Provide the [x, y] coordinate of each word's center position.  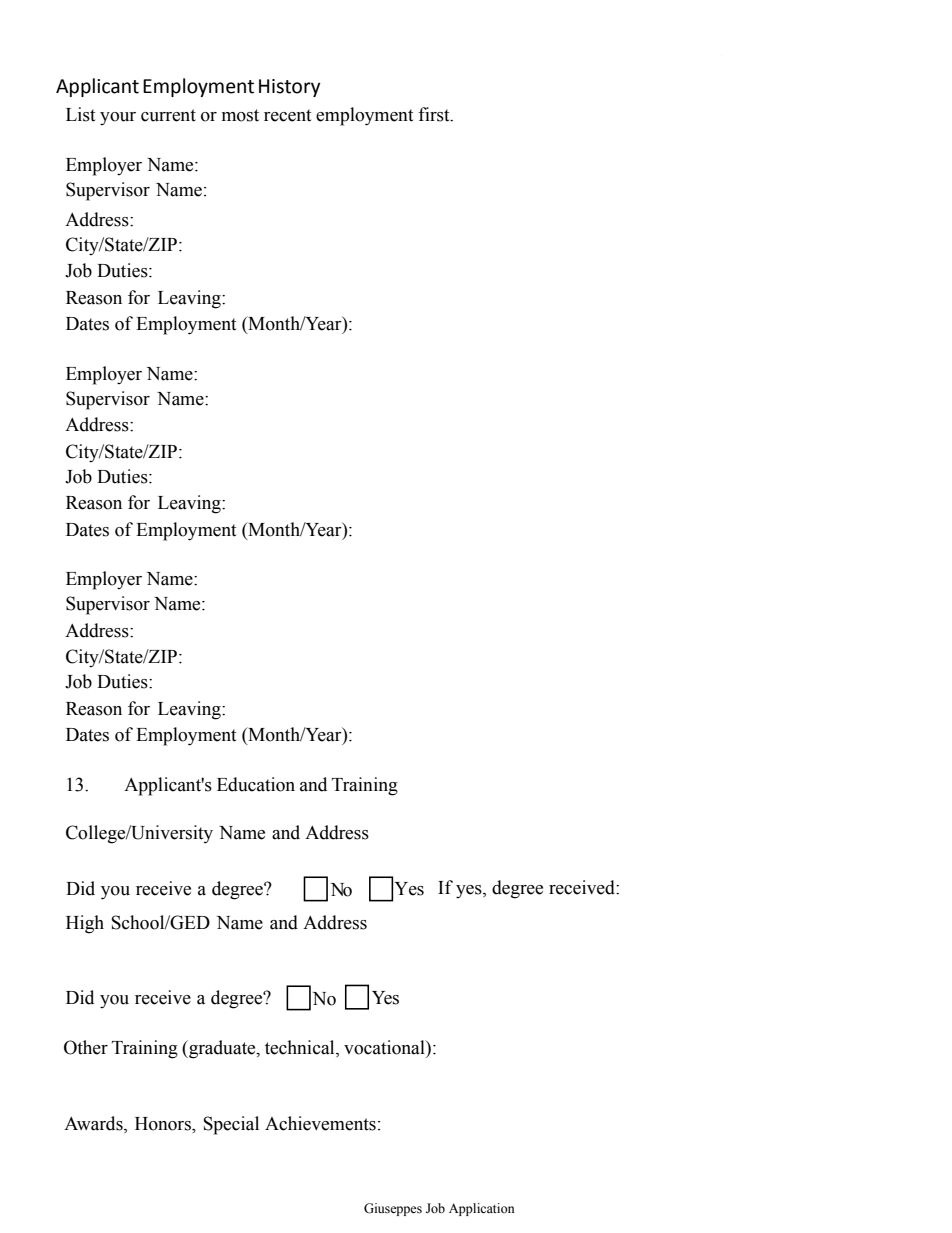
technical [301, 1048]
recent [287, 115]
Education [256, 784]
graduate [222, 1049]
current [168, 115]
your [118, 119]
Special [231, 1125]
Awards [94, 1124]
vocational [385, 1047]
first [435, 114]
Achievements [320, 1123]
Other [86, 1047]
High [85, 924]
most [240, 115]
